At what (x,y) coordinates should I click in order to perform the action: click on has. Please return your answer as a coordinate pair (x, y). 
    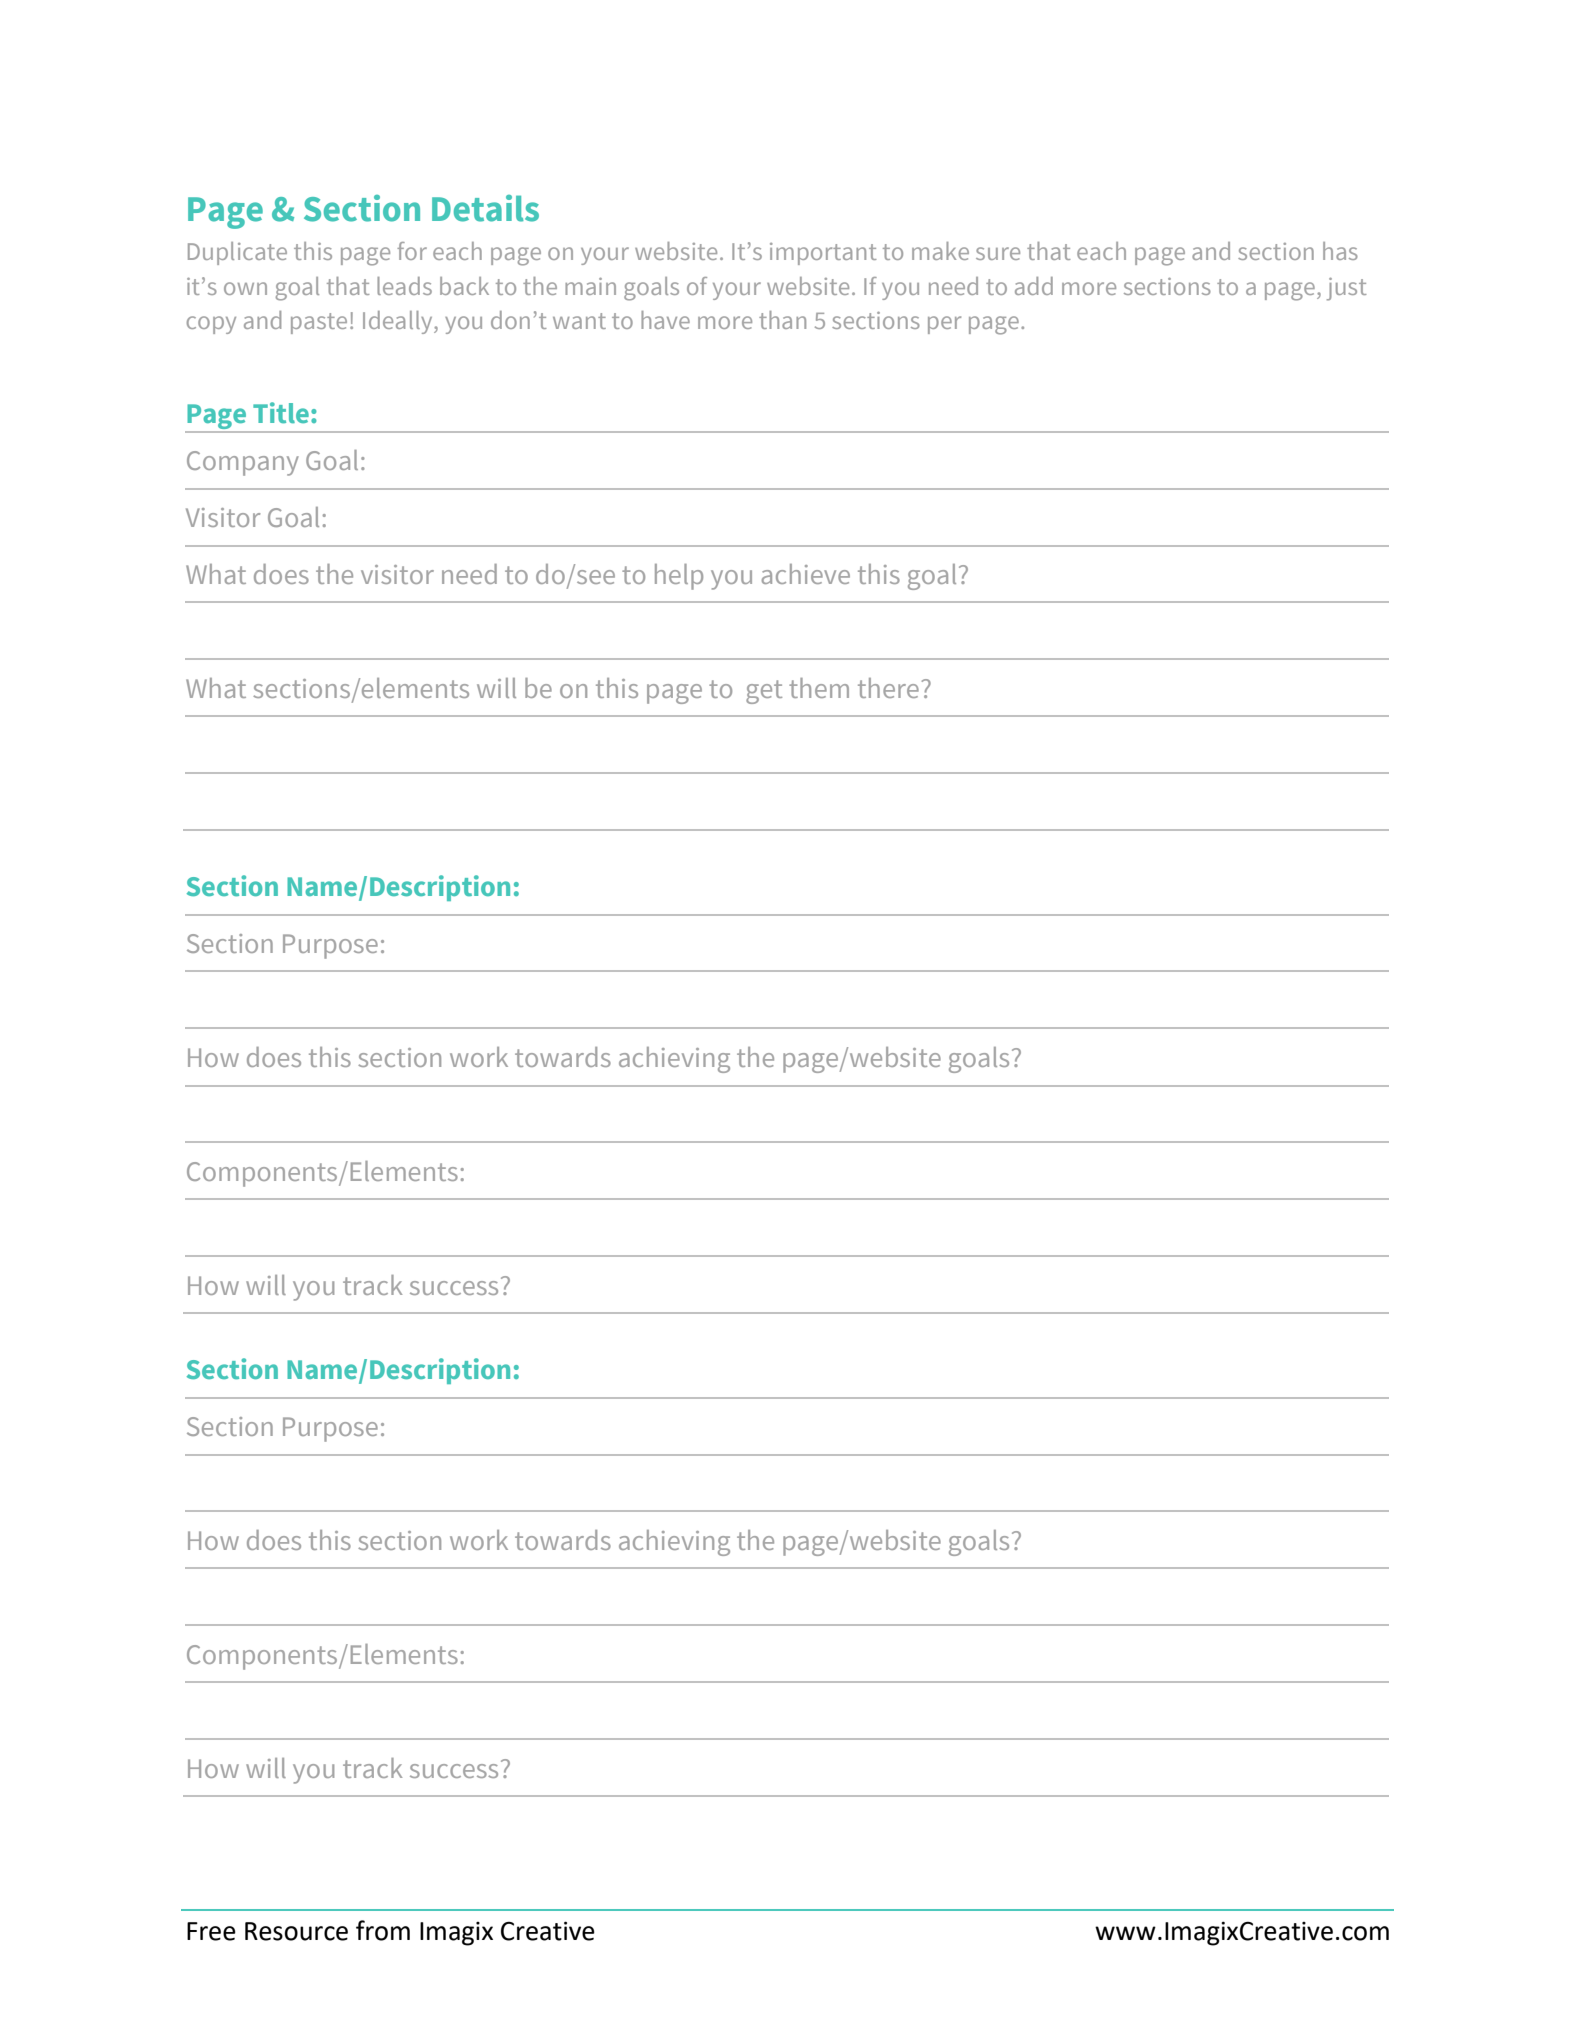
    Looking at the image, I should click on (1340, 251).
